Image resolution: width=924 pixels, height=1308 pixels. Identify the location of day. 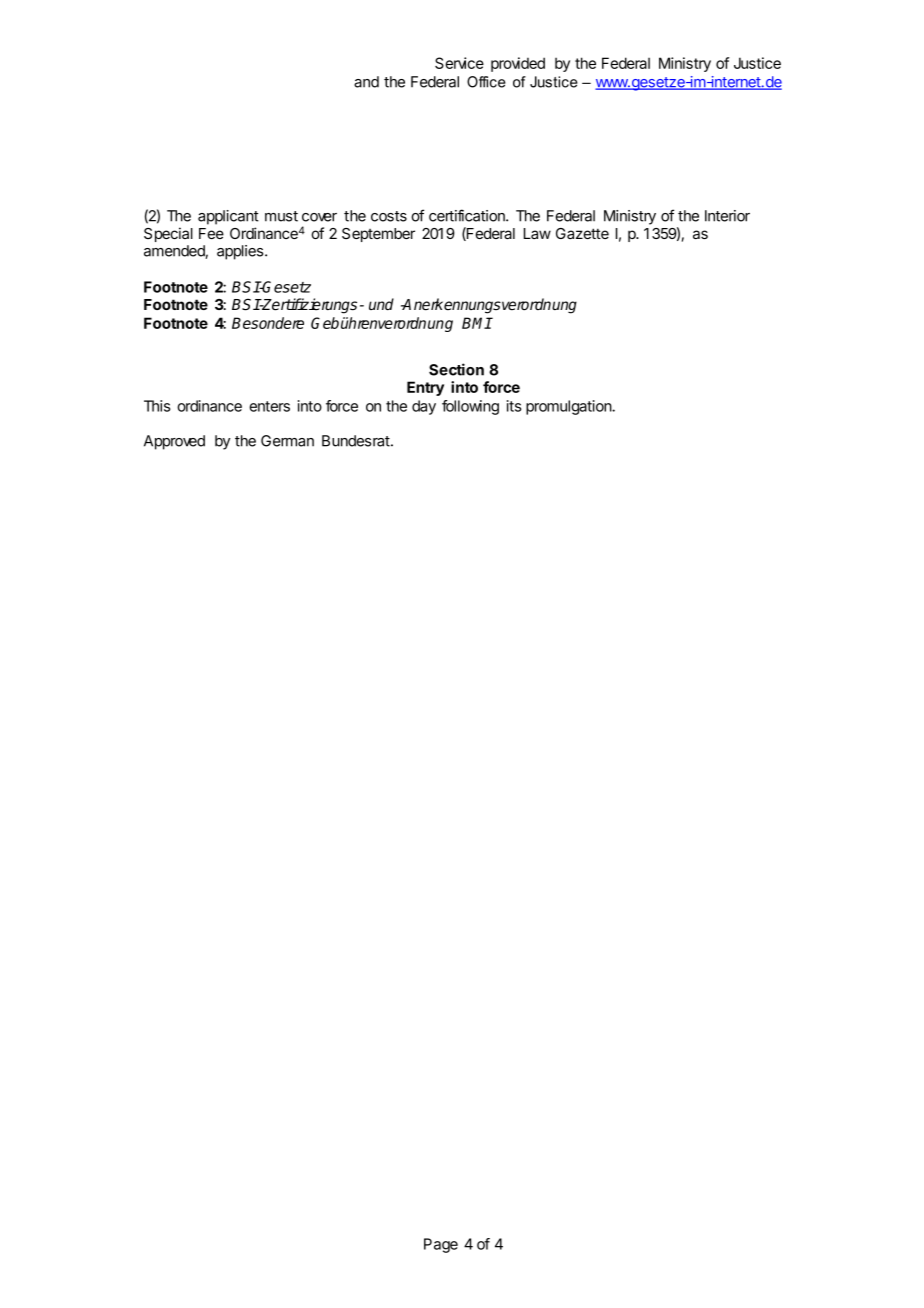
(424, 407).
